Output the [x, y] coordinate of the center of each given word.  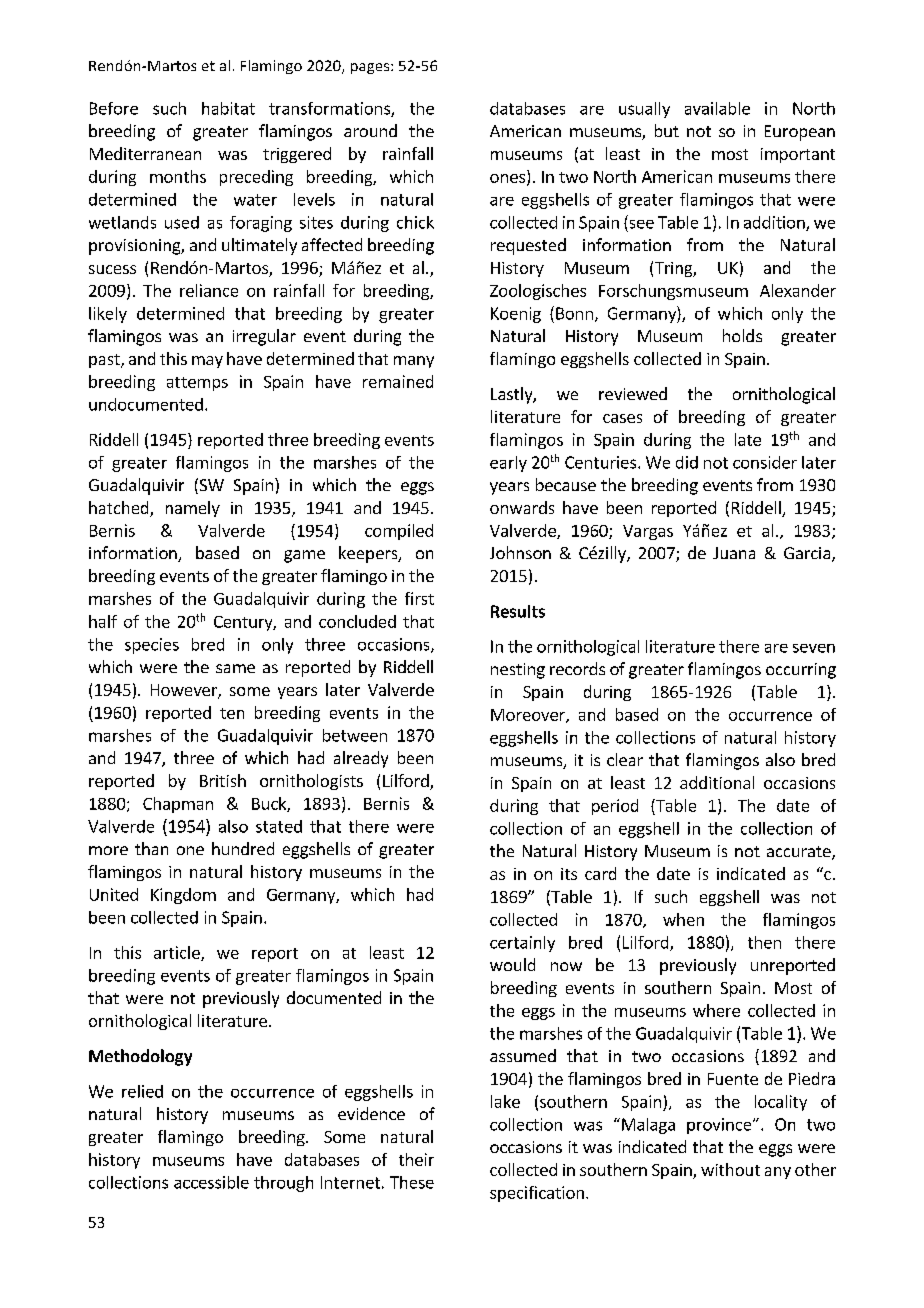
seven [814, 648]
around [370, 130]
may [207, 362]
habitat [228, 108]
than [151, 848]
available [717, 108]
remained [398, 381]
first [419, 598]
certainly [522, 944]
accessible [211, 1182]
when [683, 919]
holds [742, 335]
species [152, 646]
